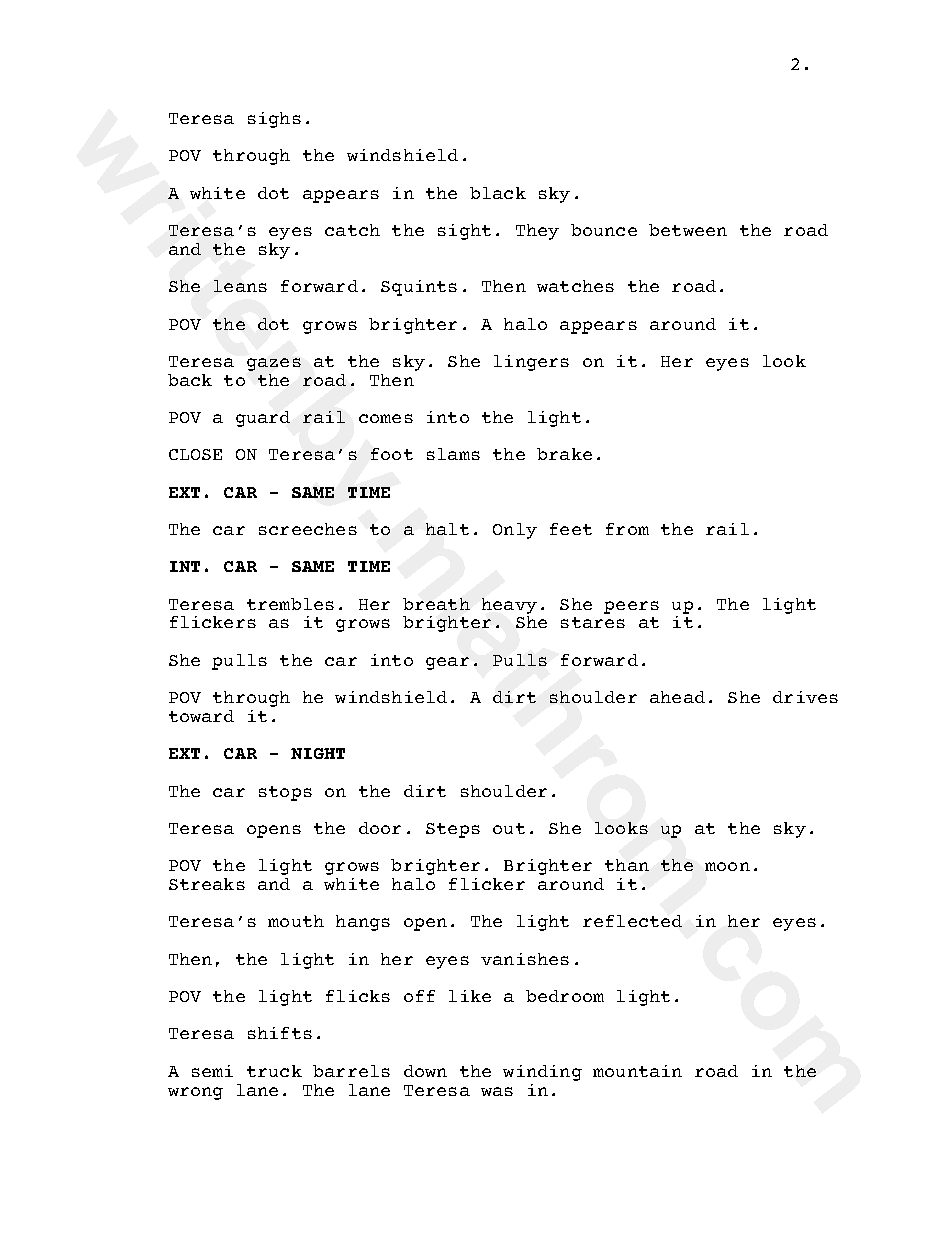  I want to click on black, so click(498, 193).
